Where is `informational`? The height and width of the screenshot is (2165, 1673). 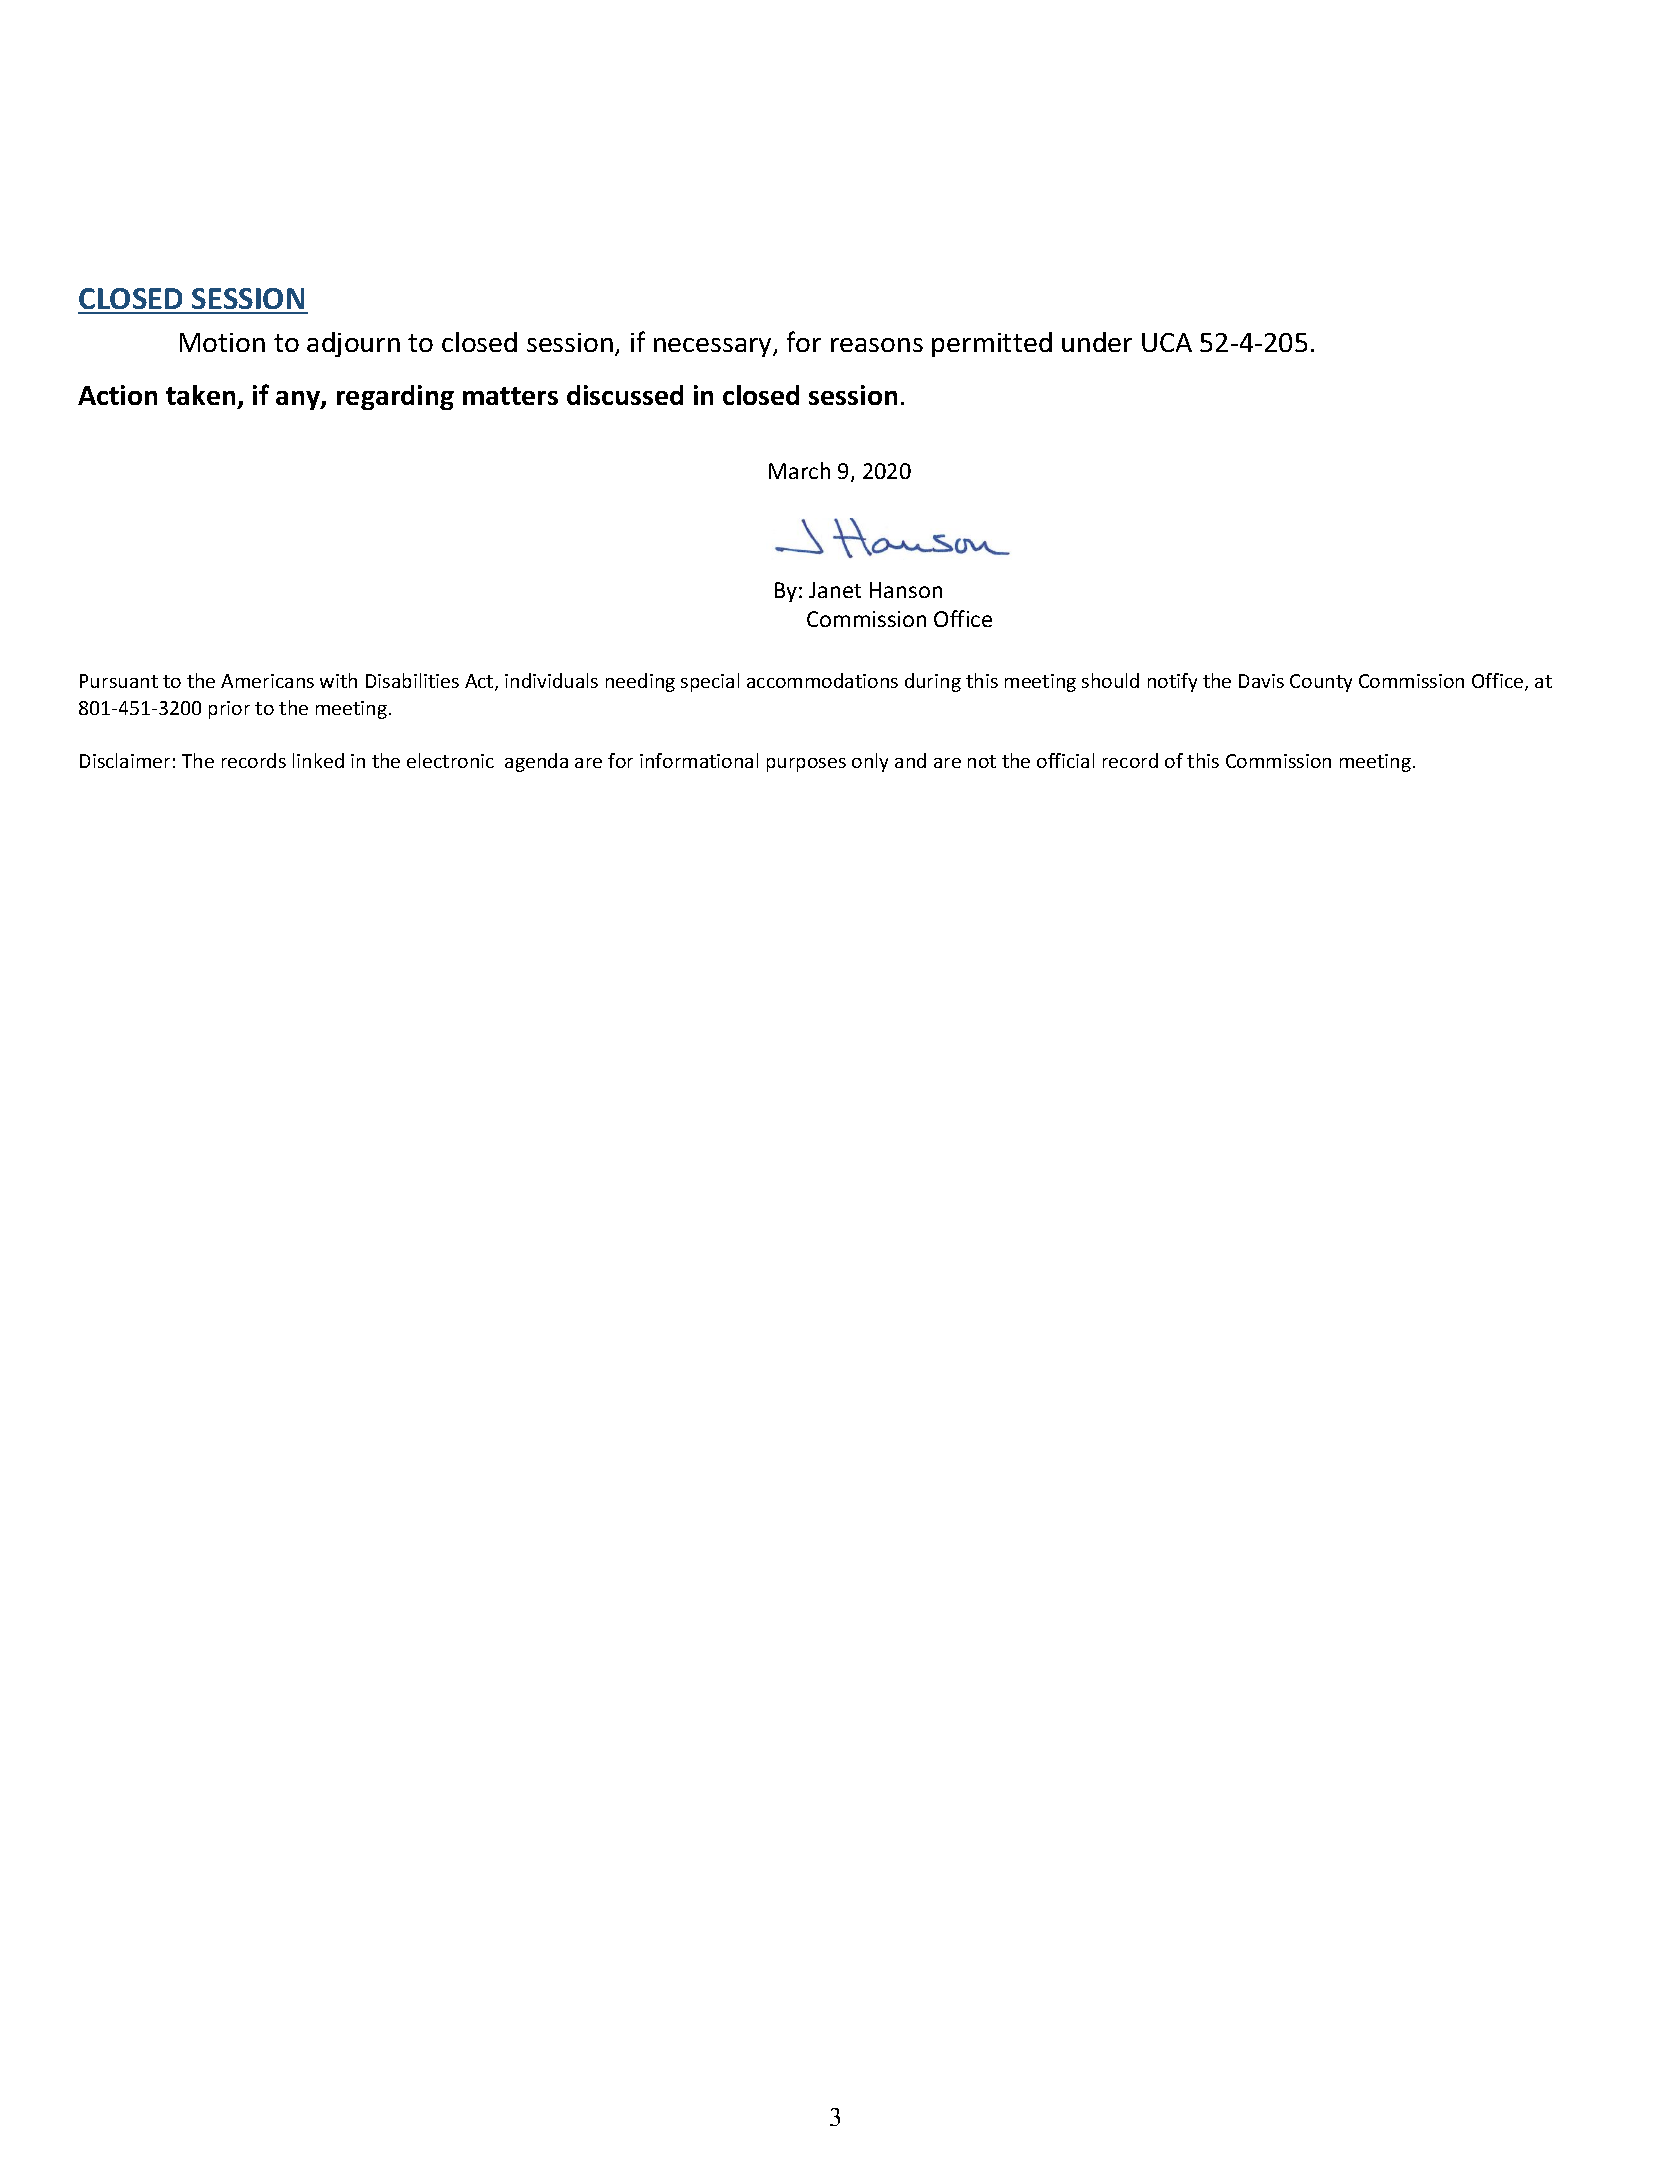 informational is located at coordinates (699, 760).
